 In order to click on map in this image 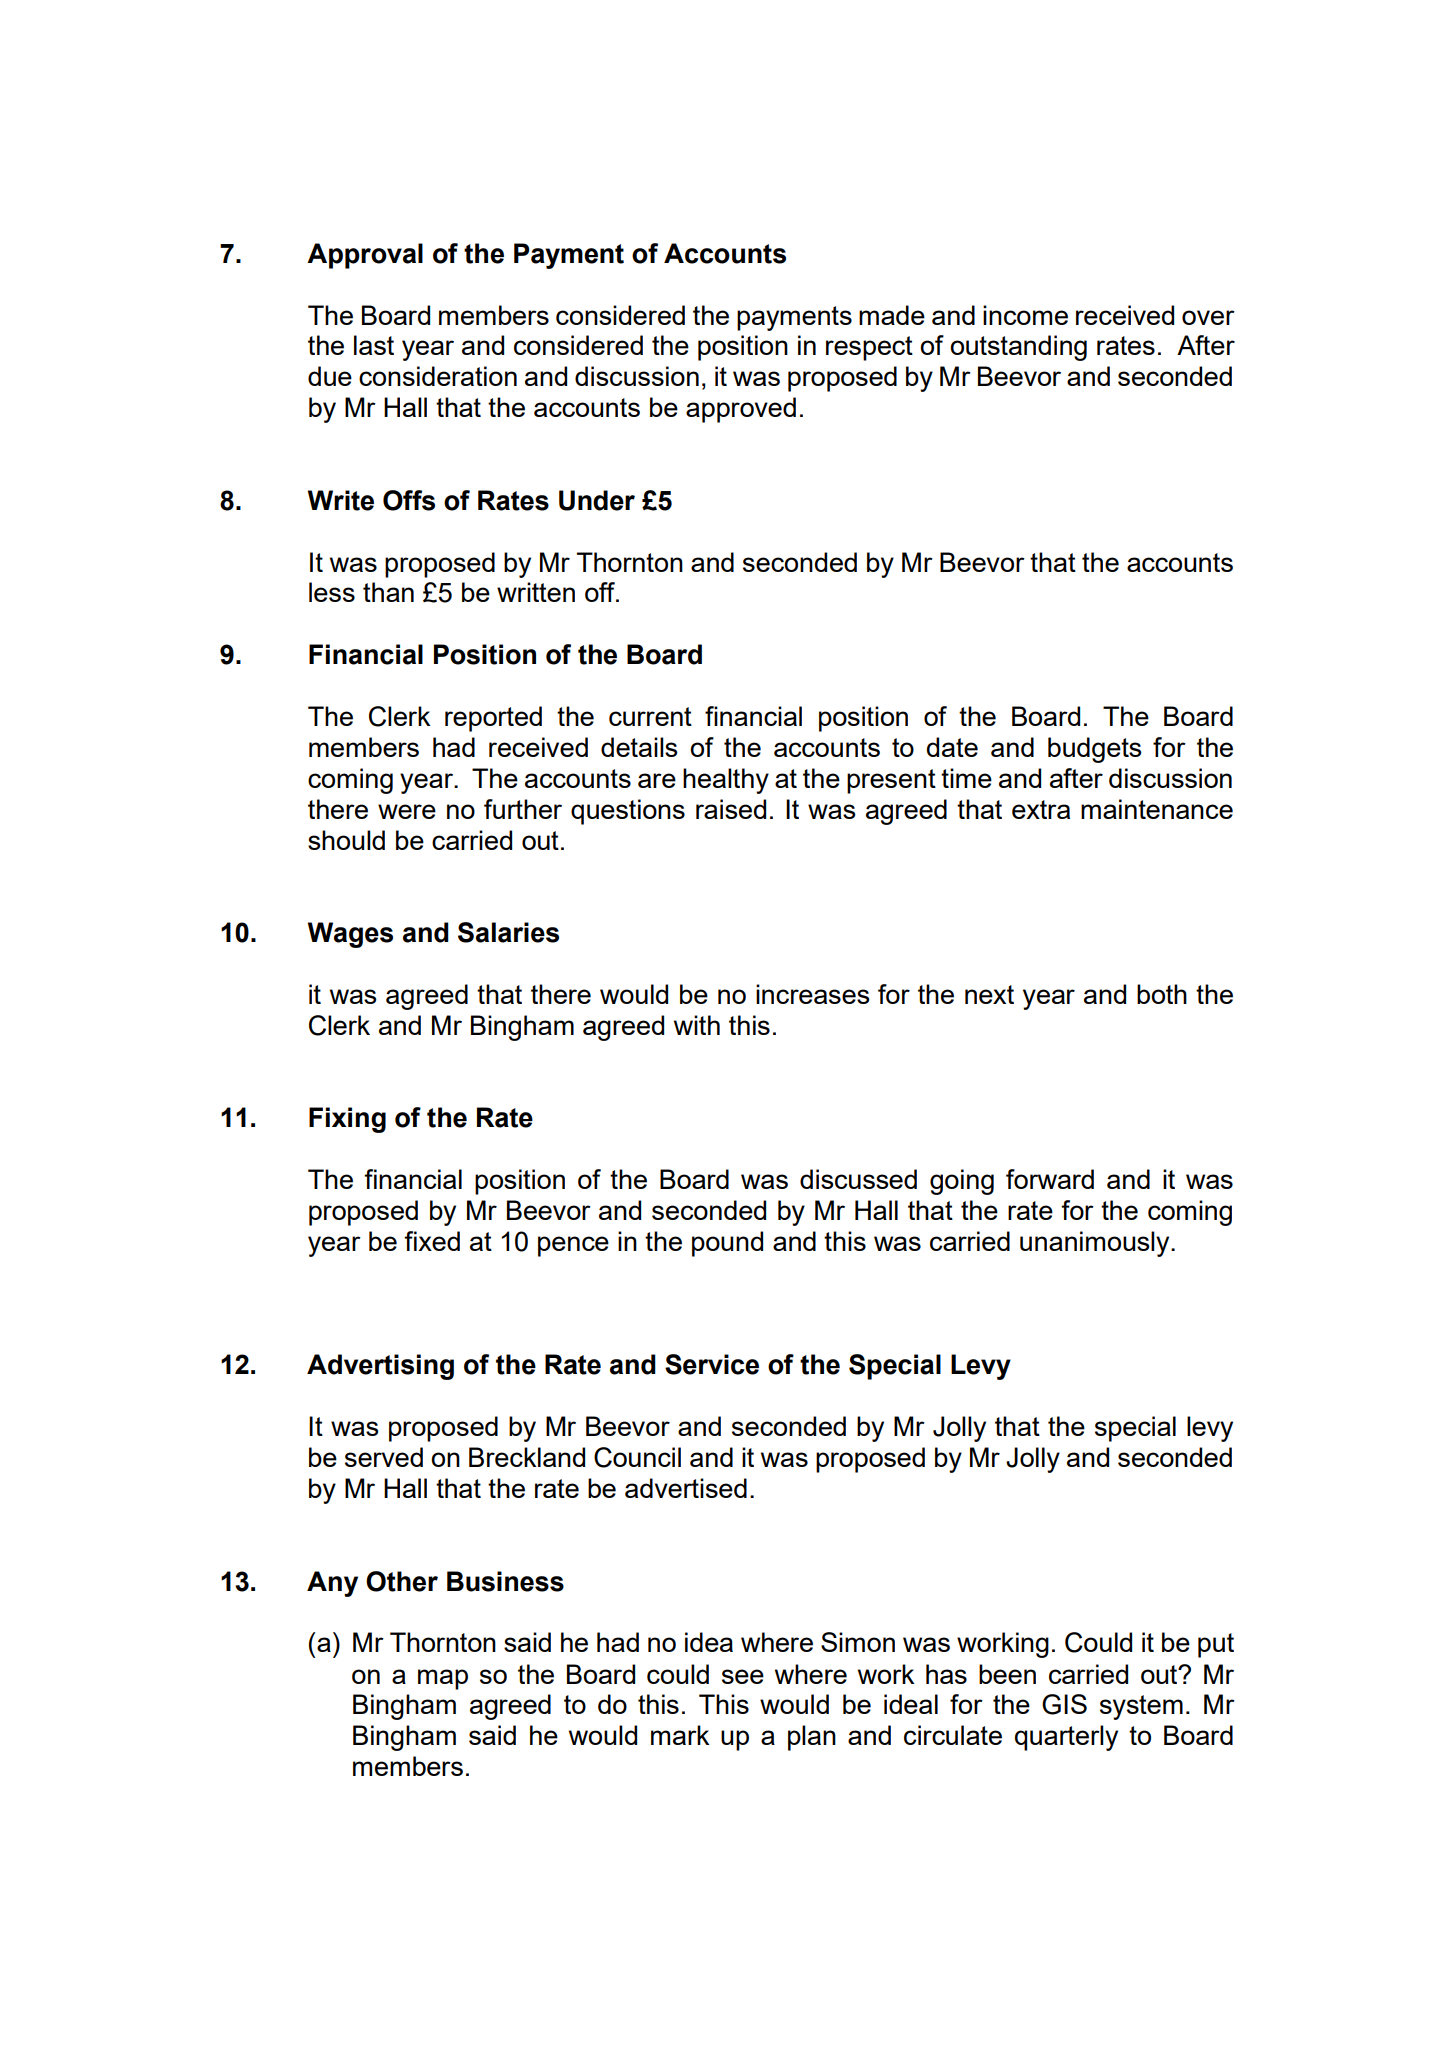, I will do `click(443, 1679)`.
